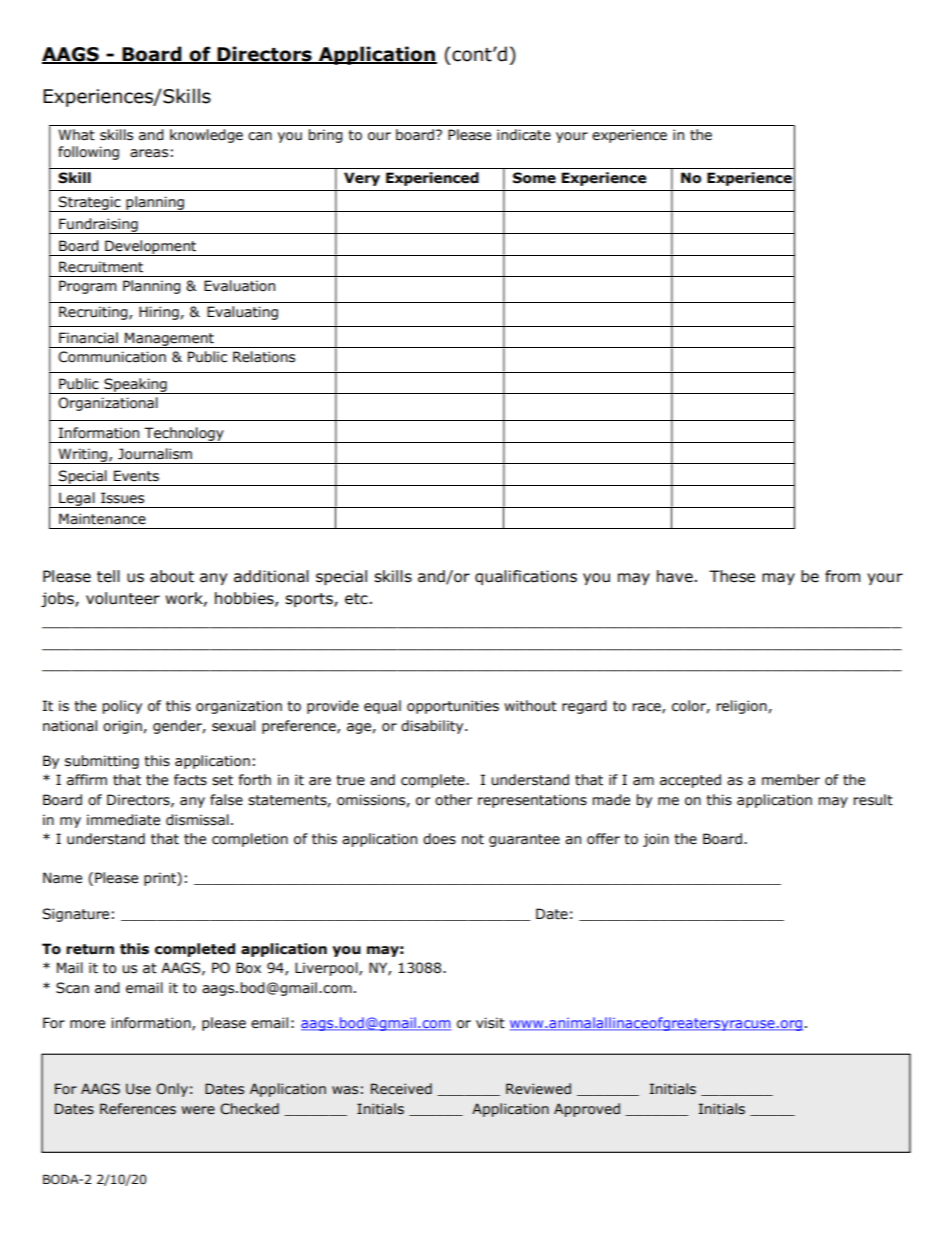  What do you see at coordinates (135, 386) in the document?
I see `Speaking` at bounding box center [135, 386].
